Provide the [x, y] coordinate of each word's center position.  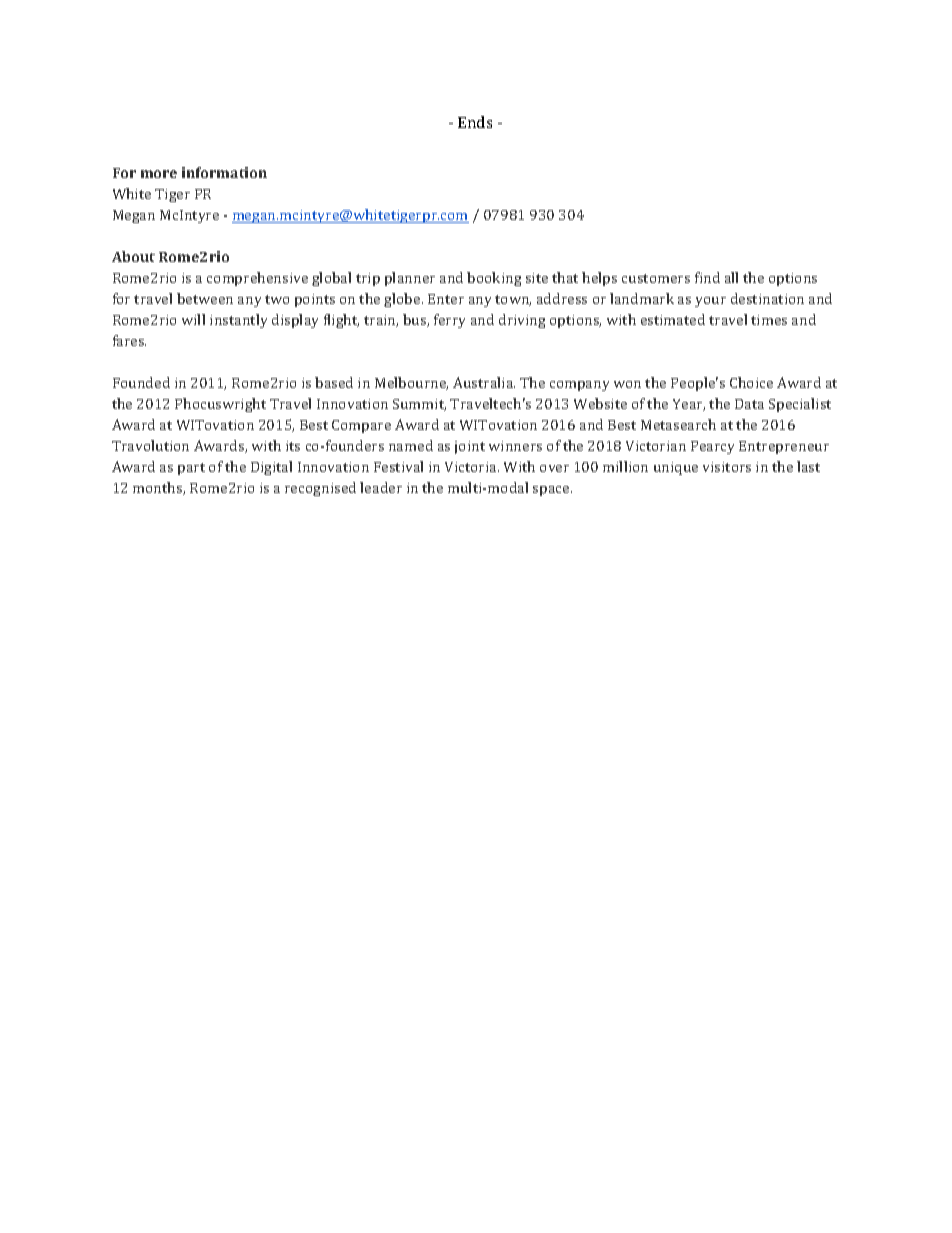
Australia [484, 382]
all [731, 277]
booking [494, 279]
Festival [398, 466]
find [707, 277]
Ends [475, 122]
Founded [141, 382]
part [191, 469]
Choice [751, 382]
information [224, 172]
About [133, 256]
